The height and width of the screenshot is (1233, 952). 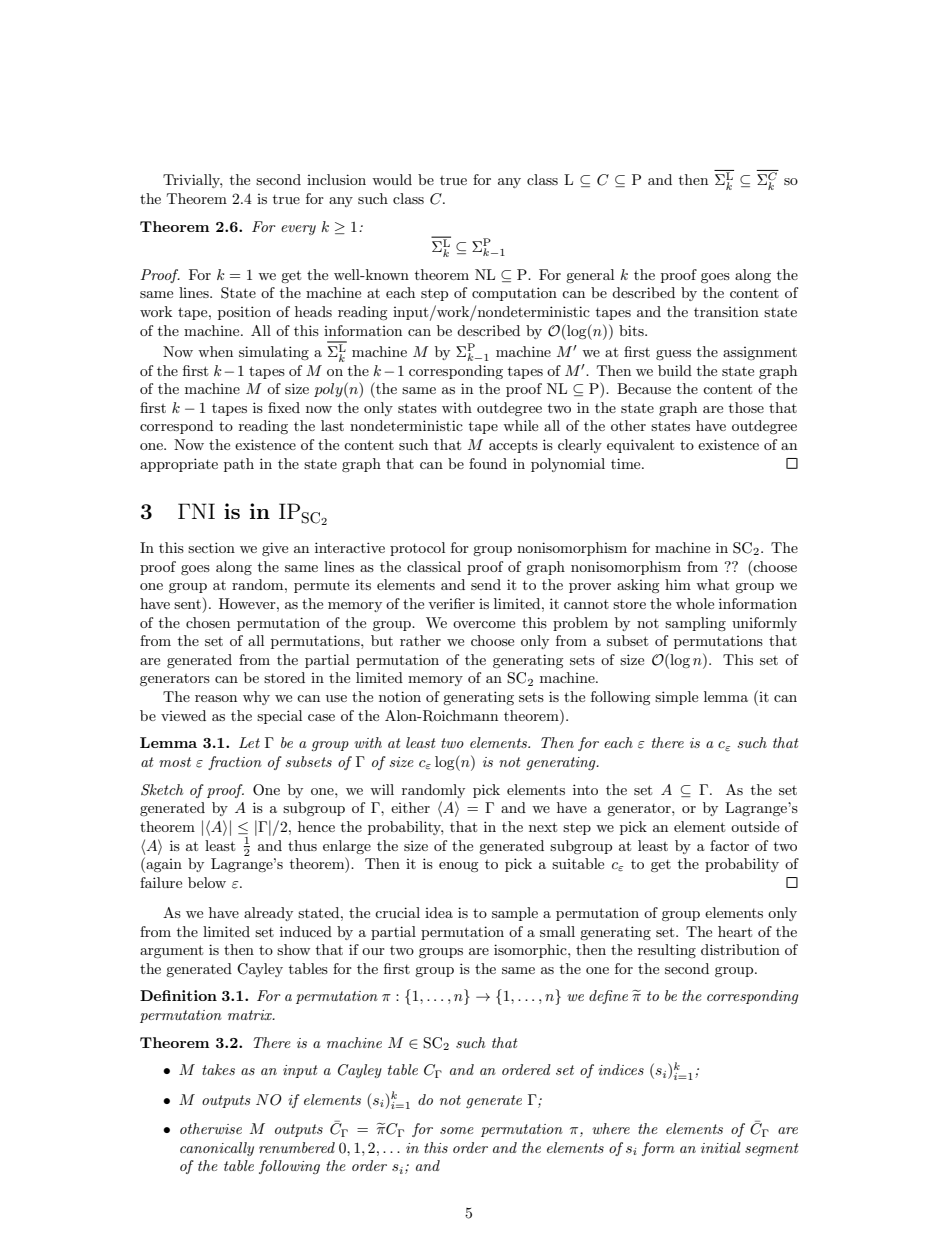 I want to click on either, so click(x=410, y=807).
